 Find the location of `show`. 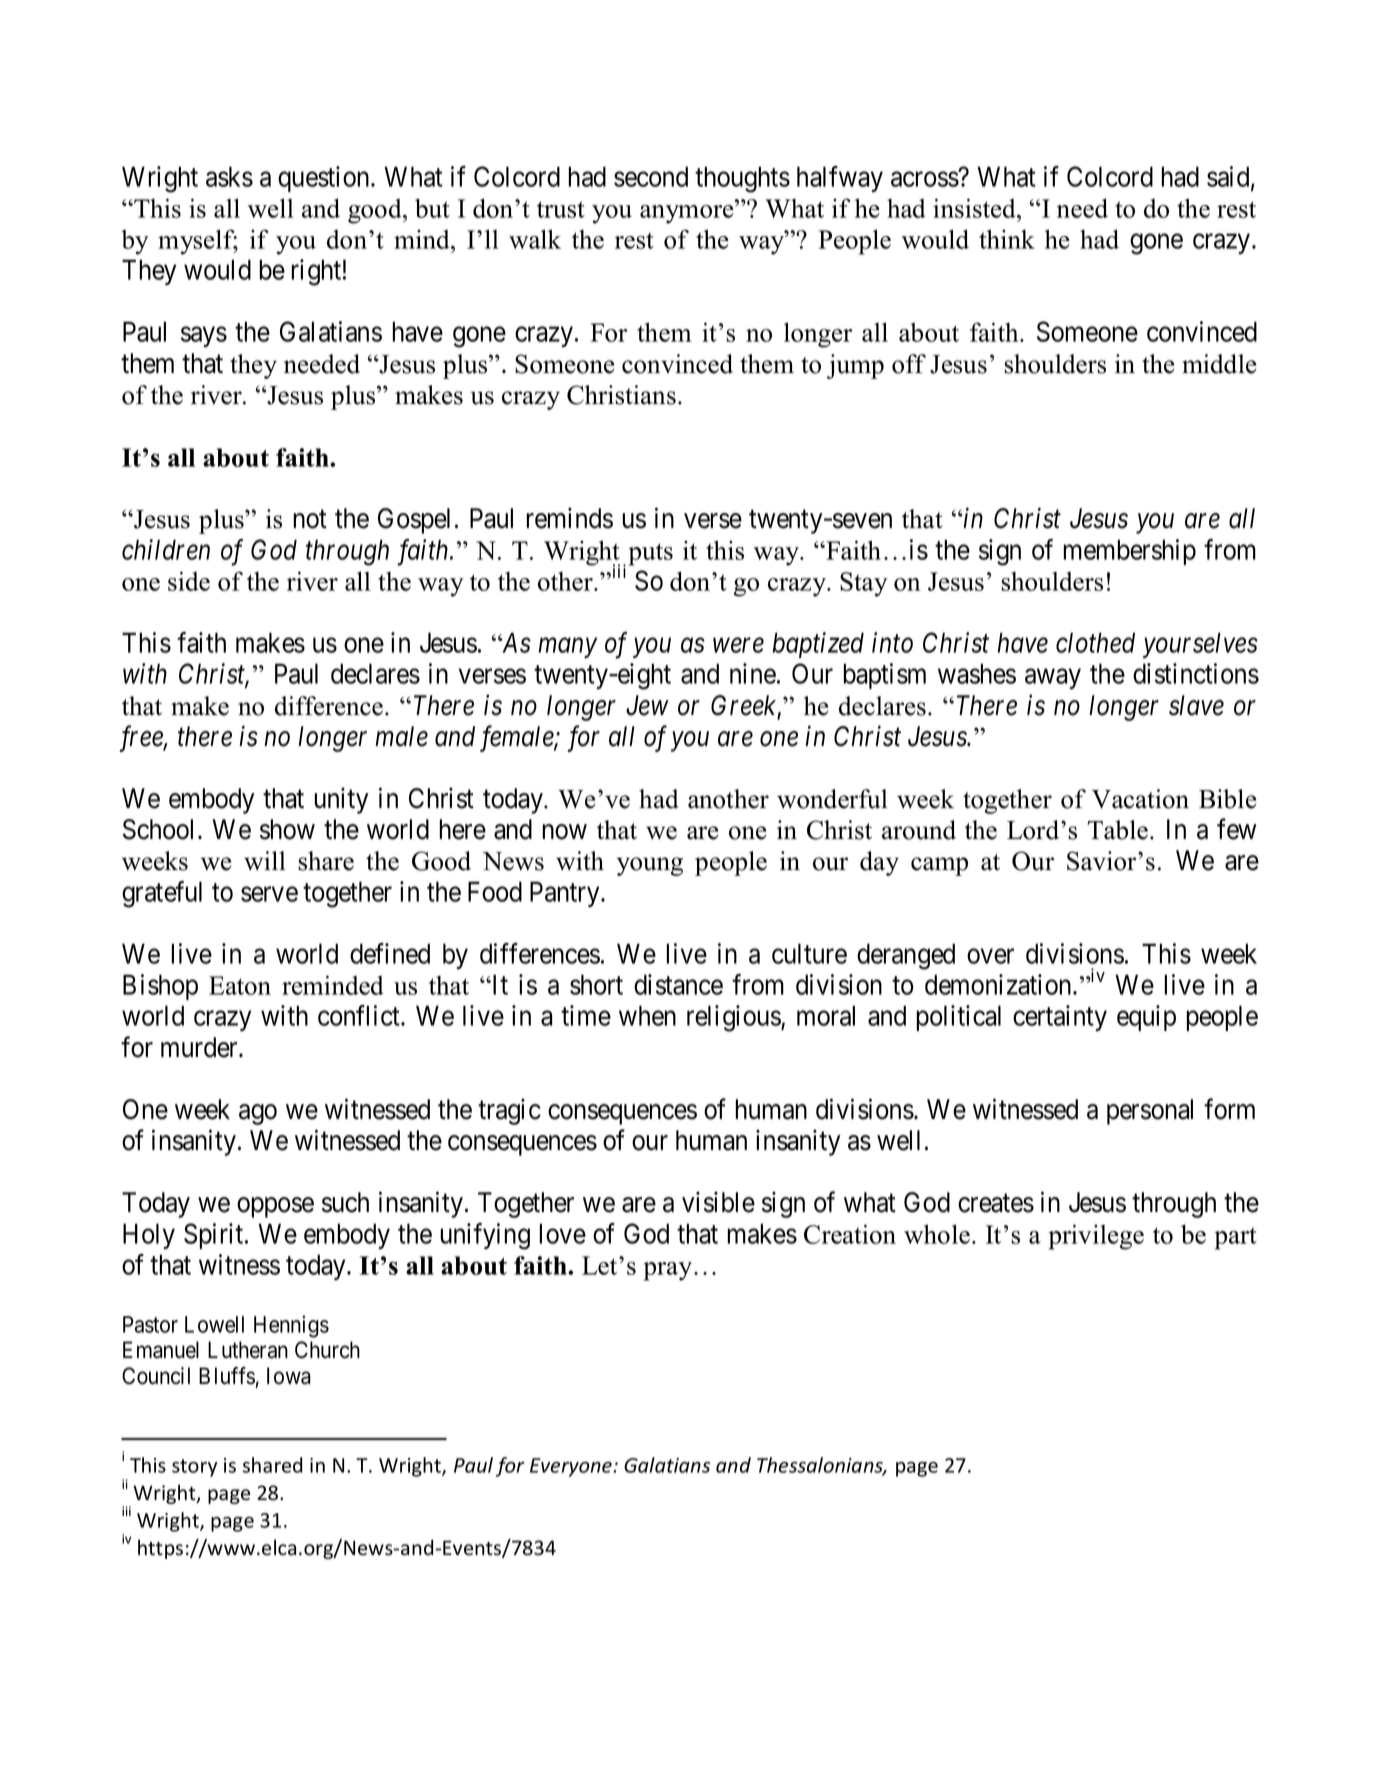

show is located at coordinates (287, 829).
